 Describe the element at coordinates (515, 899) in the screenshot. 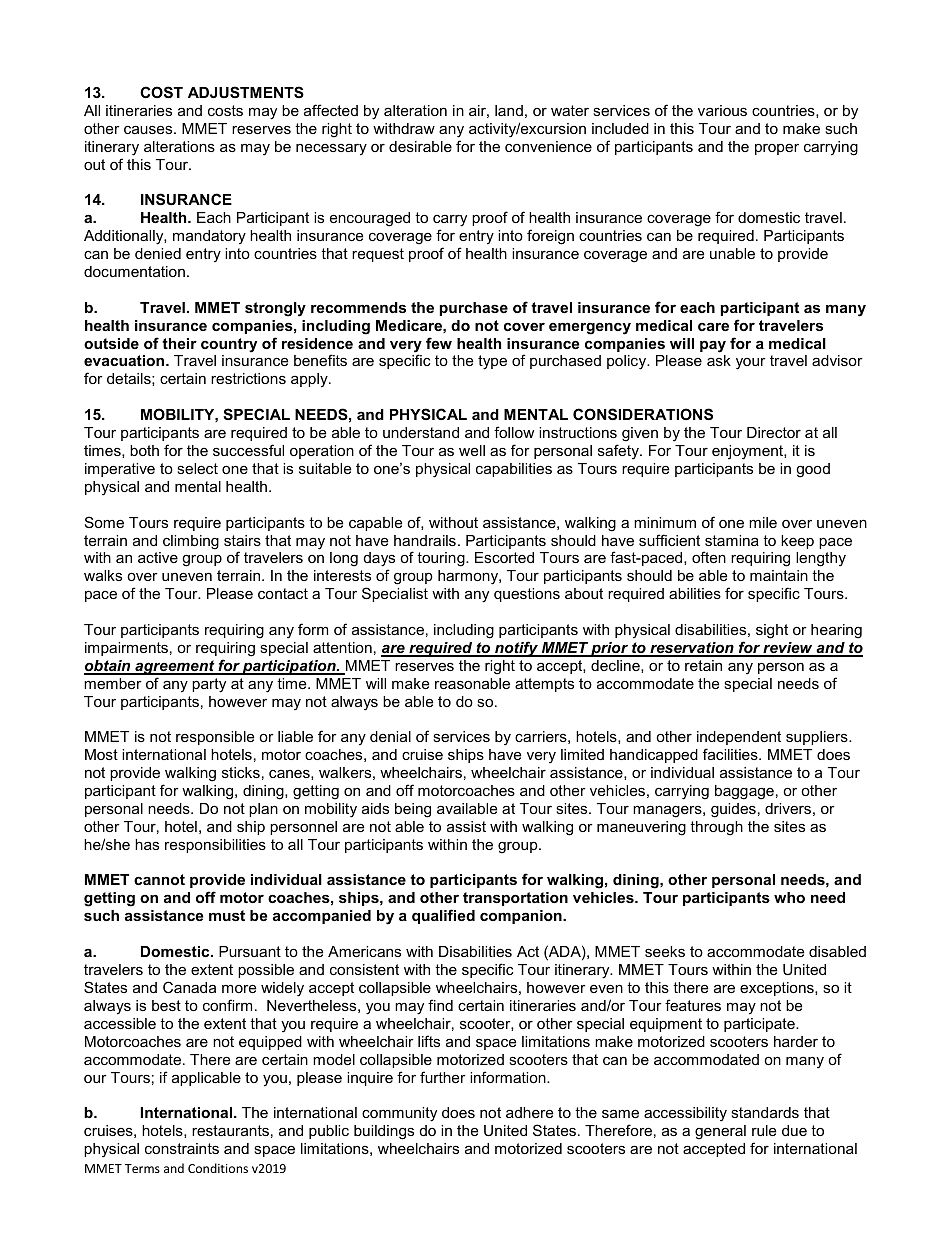

I see `transportation` at that location.
